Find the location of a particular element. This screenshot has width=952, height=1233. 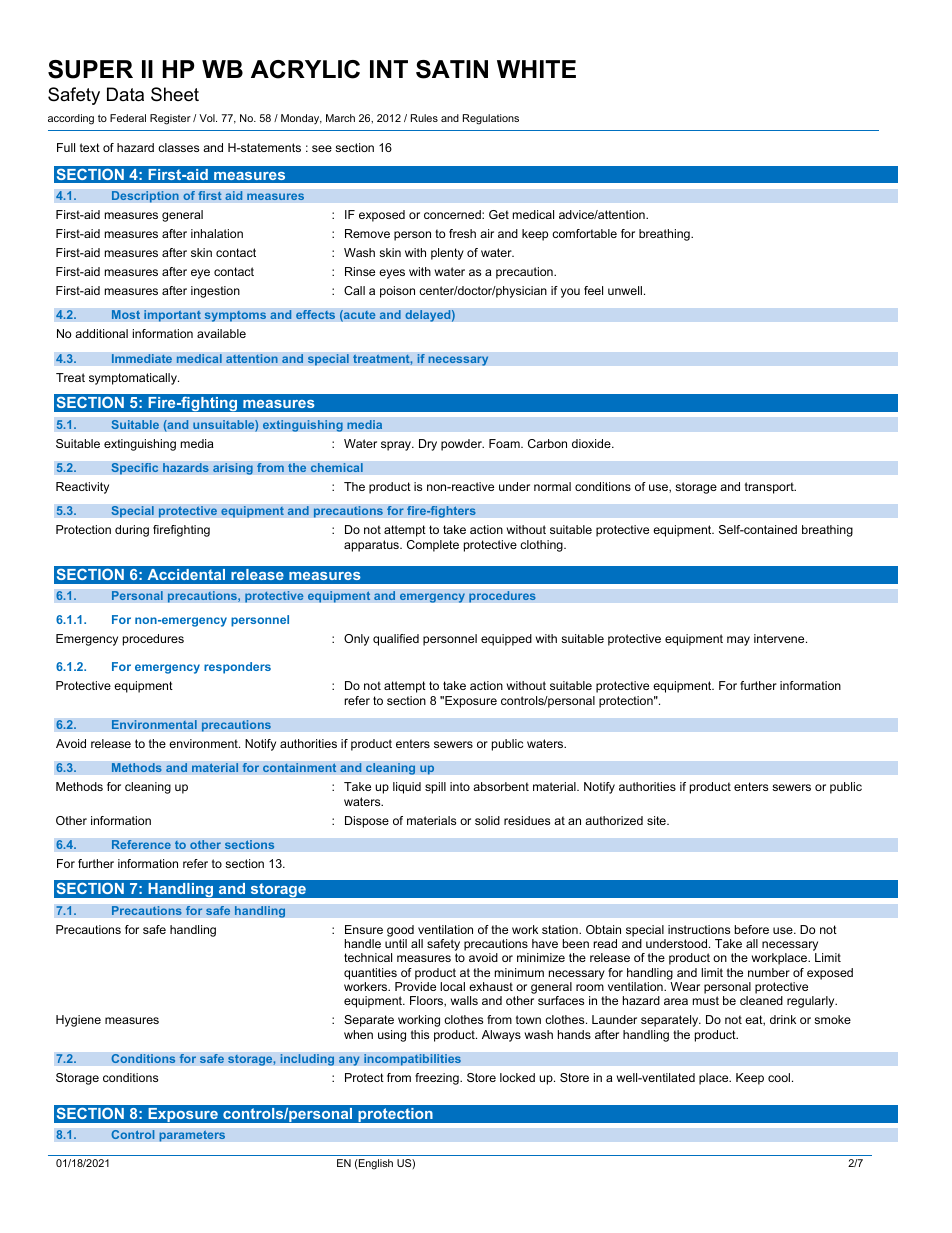

transport is located at coordinates (770, 488).
